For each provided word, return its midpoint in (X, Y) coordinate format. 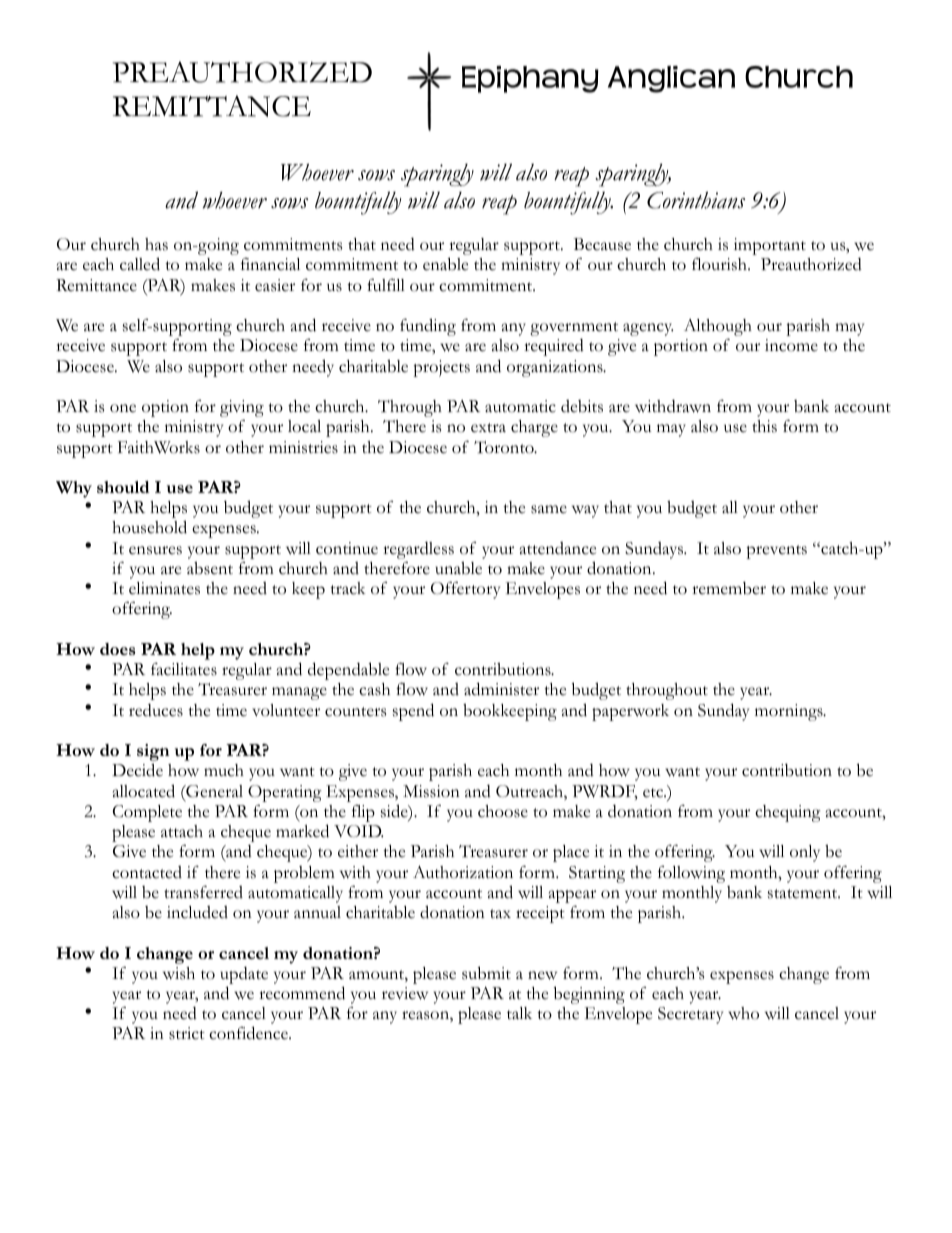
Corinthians (696, 200)
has (156, 244)
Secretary (690, 1015)
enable (445, 264)
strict (187, 1033)
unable (458, 568)
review (405, 993)
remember (729, 588)
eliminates (164, 588)
